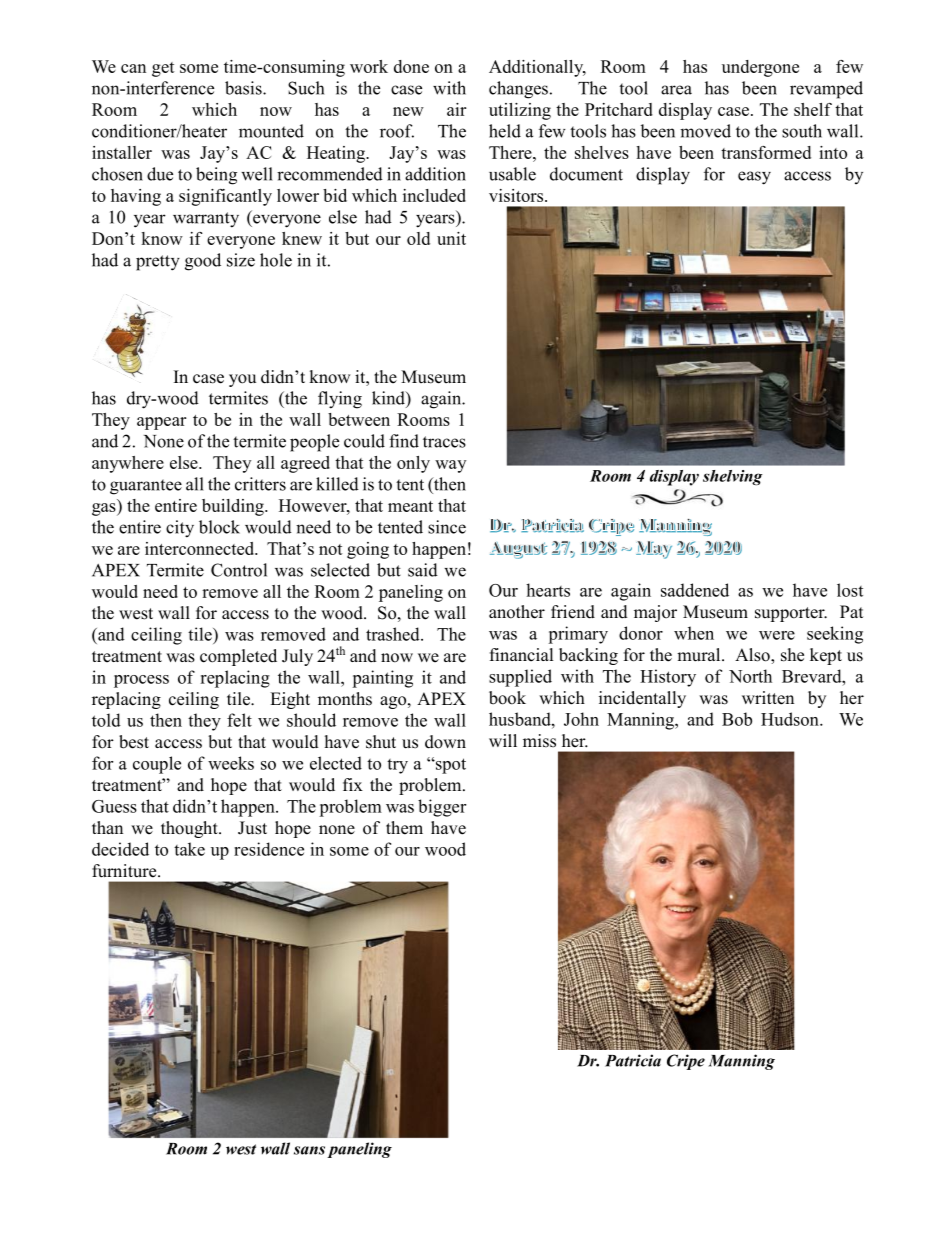  I want to click on appear, so click(161, 423).
